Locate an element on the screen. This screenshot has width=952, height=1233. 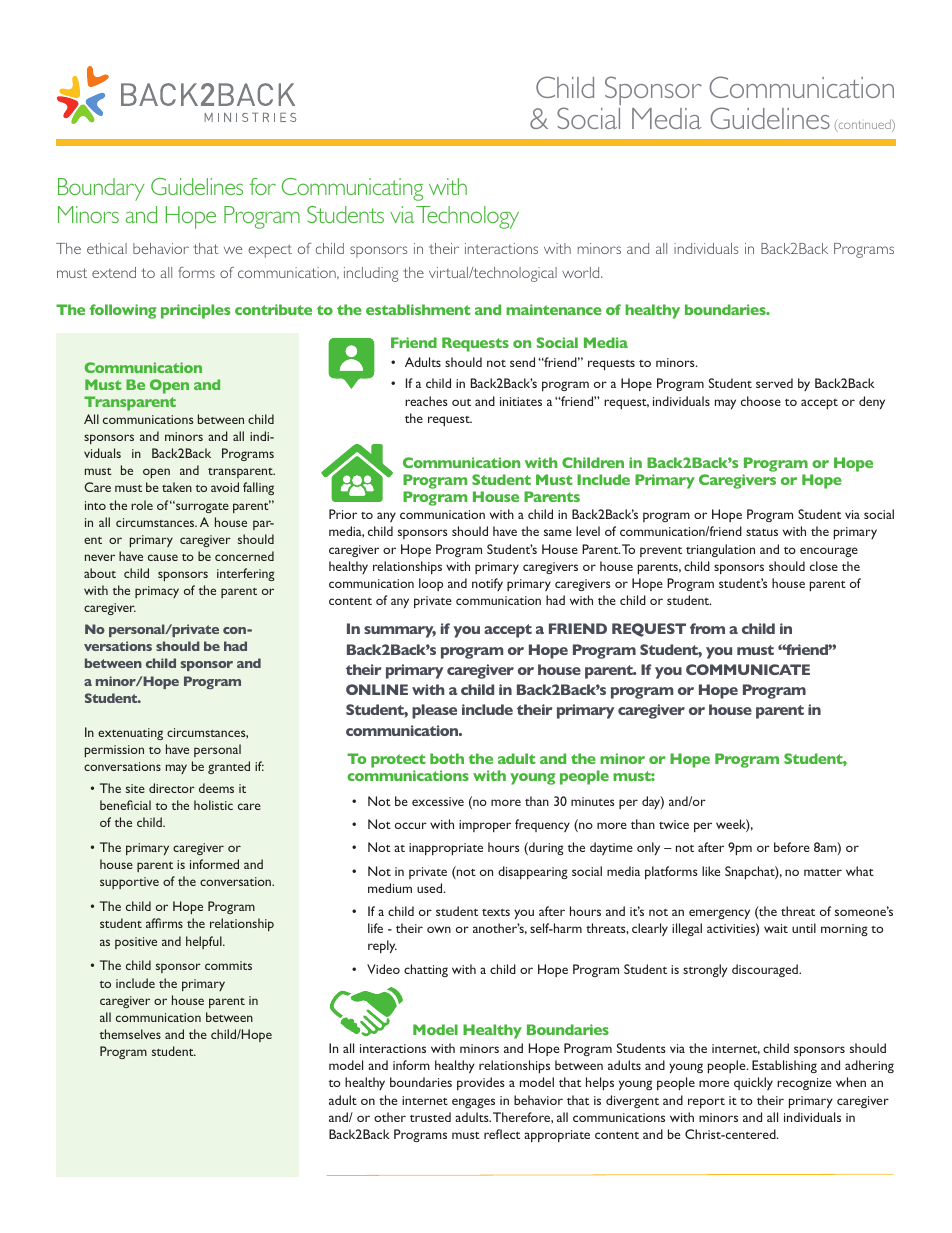
texts is located at coordinates (496, 912).
